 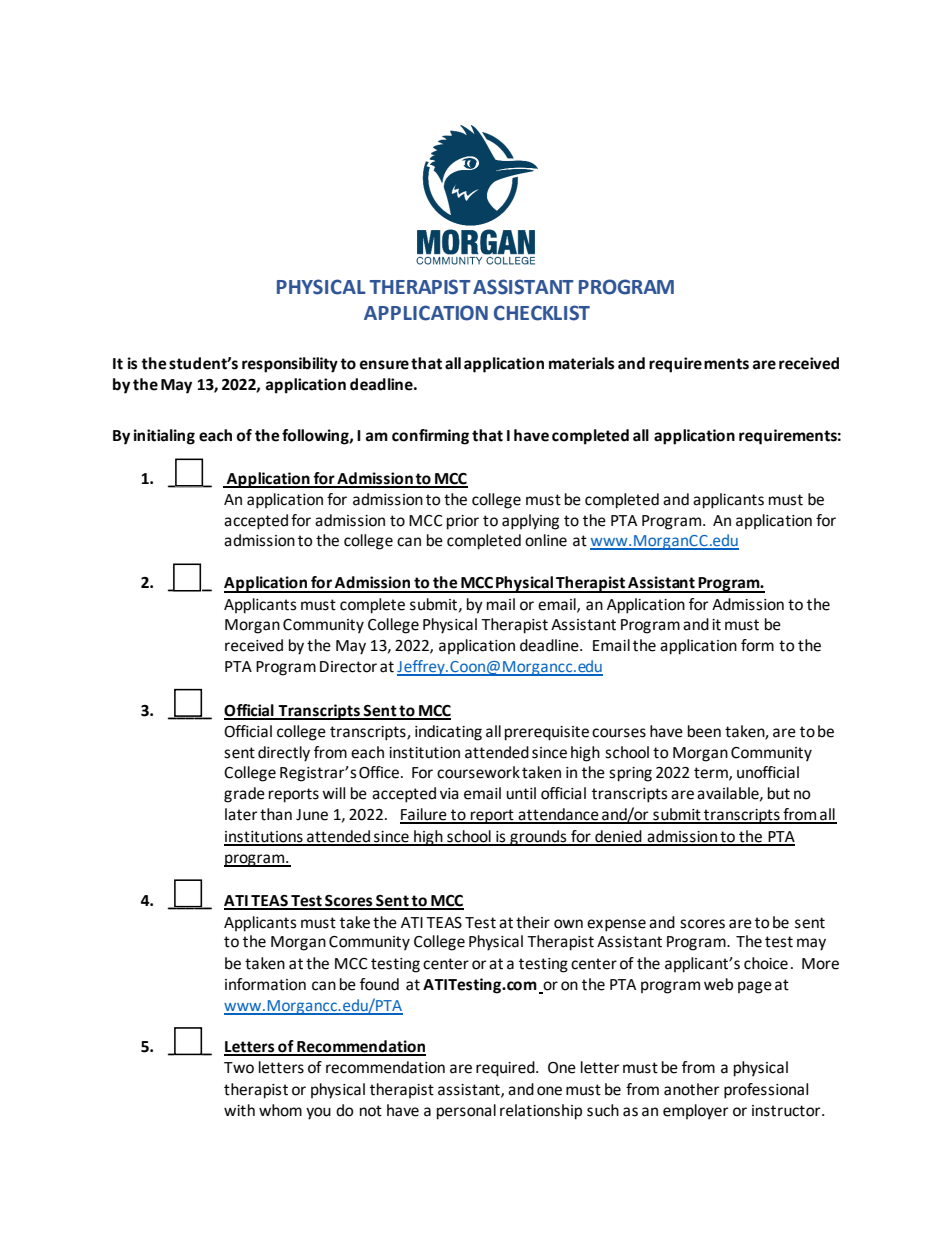 What do you see at coordinates (284, 754) in the screenshot?
I see `directly` at bounding box center [284, 754].
